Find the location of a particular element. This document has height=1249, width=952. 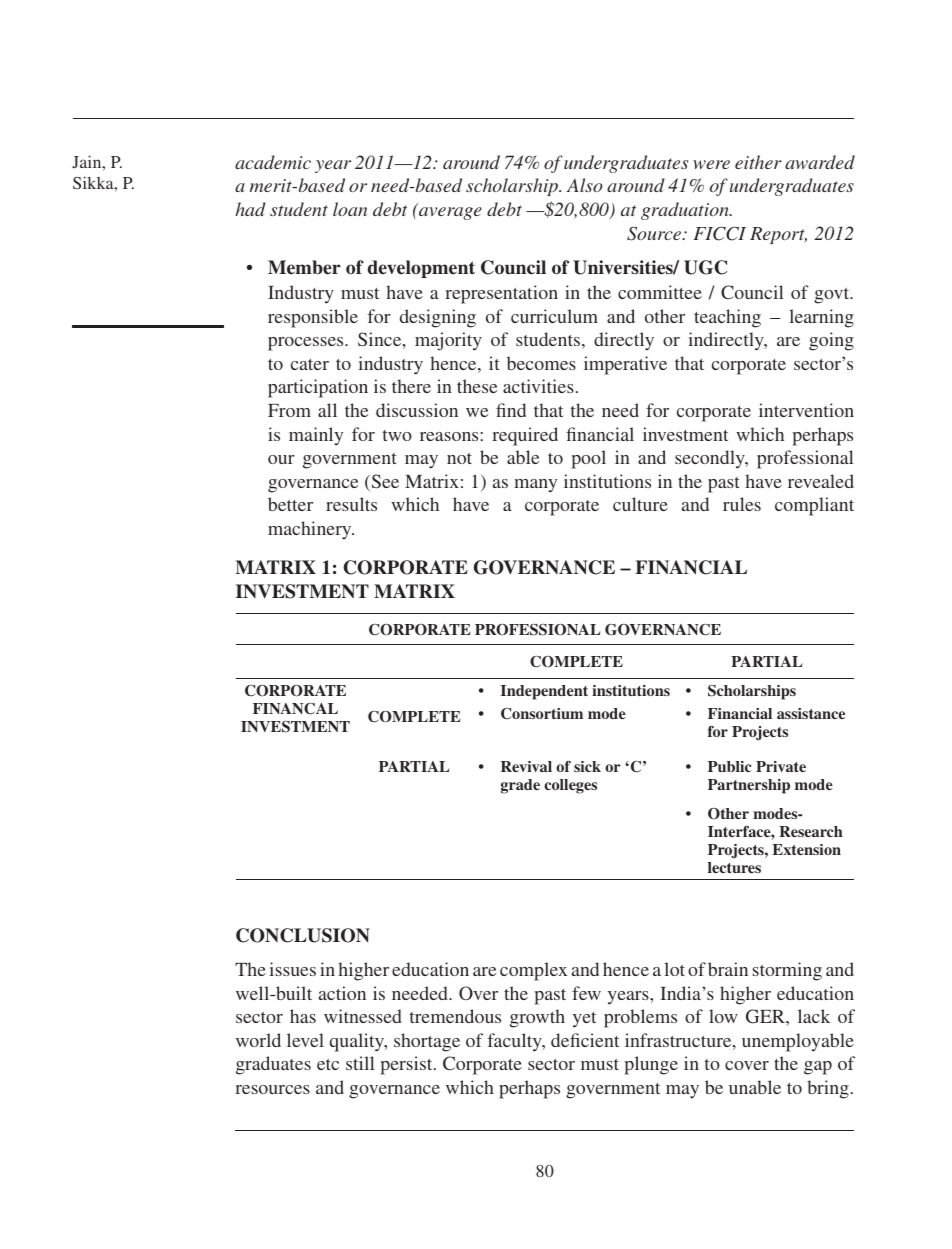

teaching is located at coordinates (727, 318).
